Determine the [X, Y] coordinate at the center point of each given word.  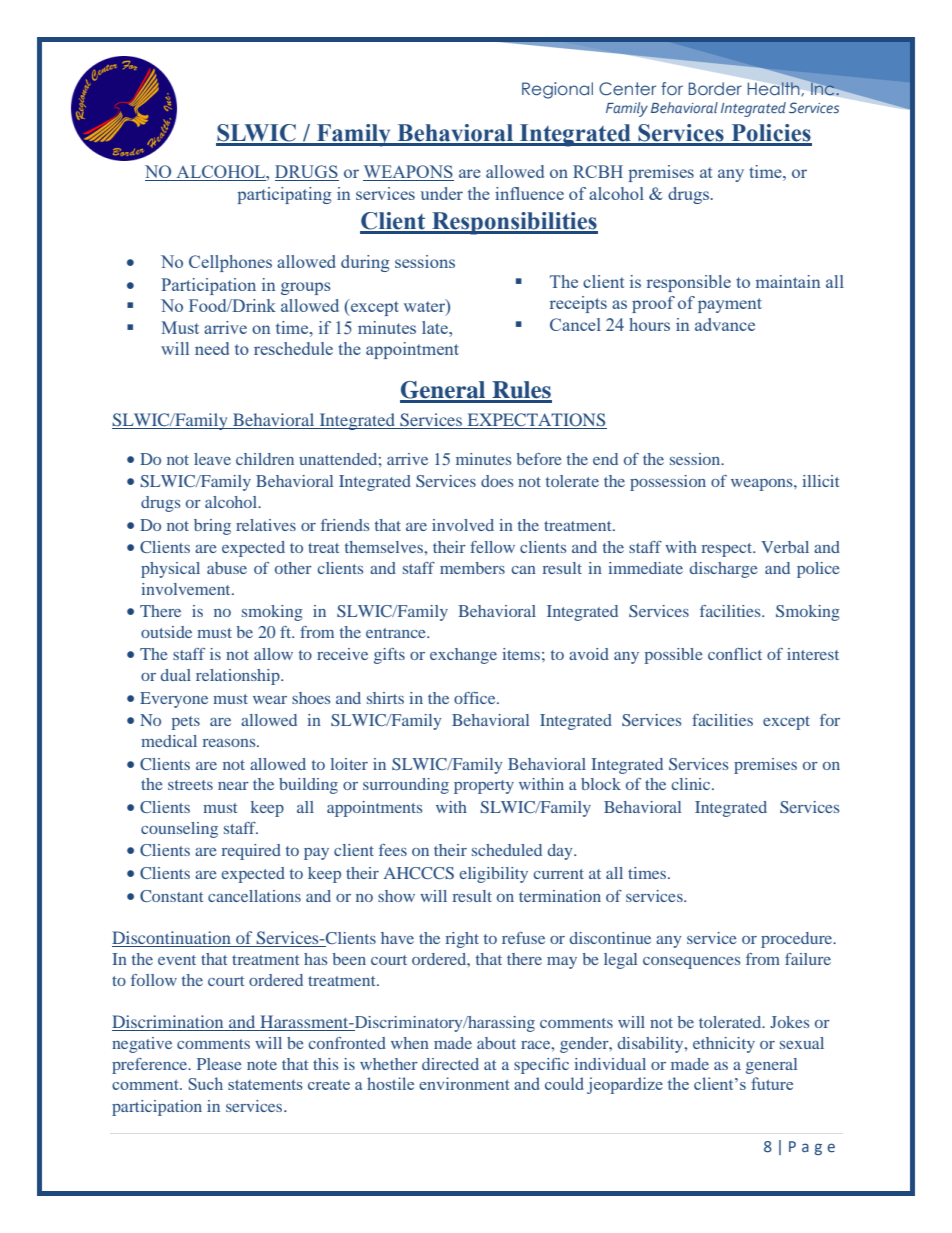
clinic [692, 784]
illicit [820, 481]
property [484, 787]
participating [284, 195]
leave [212, 459]
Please [219, 1064]
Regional [557, 90]
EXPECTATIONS [536, 421]
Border [715, 88]
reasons [230, 743]
